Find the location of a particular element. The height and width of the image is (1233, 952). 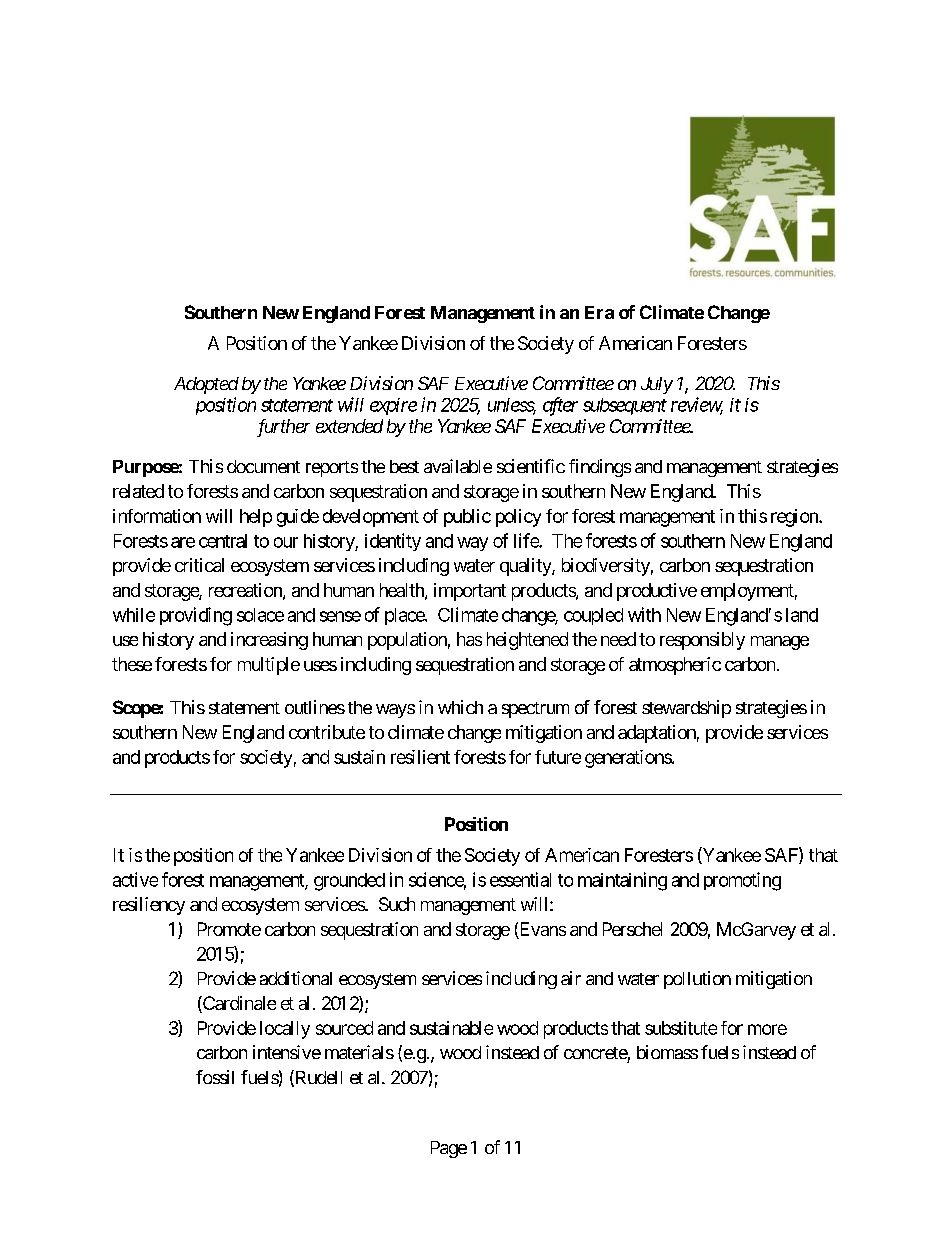

quality is located at coordinates (526, 567).
